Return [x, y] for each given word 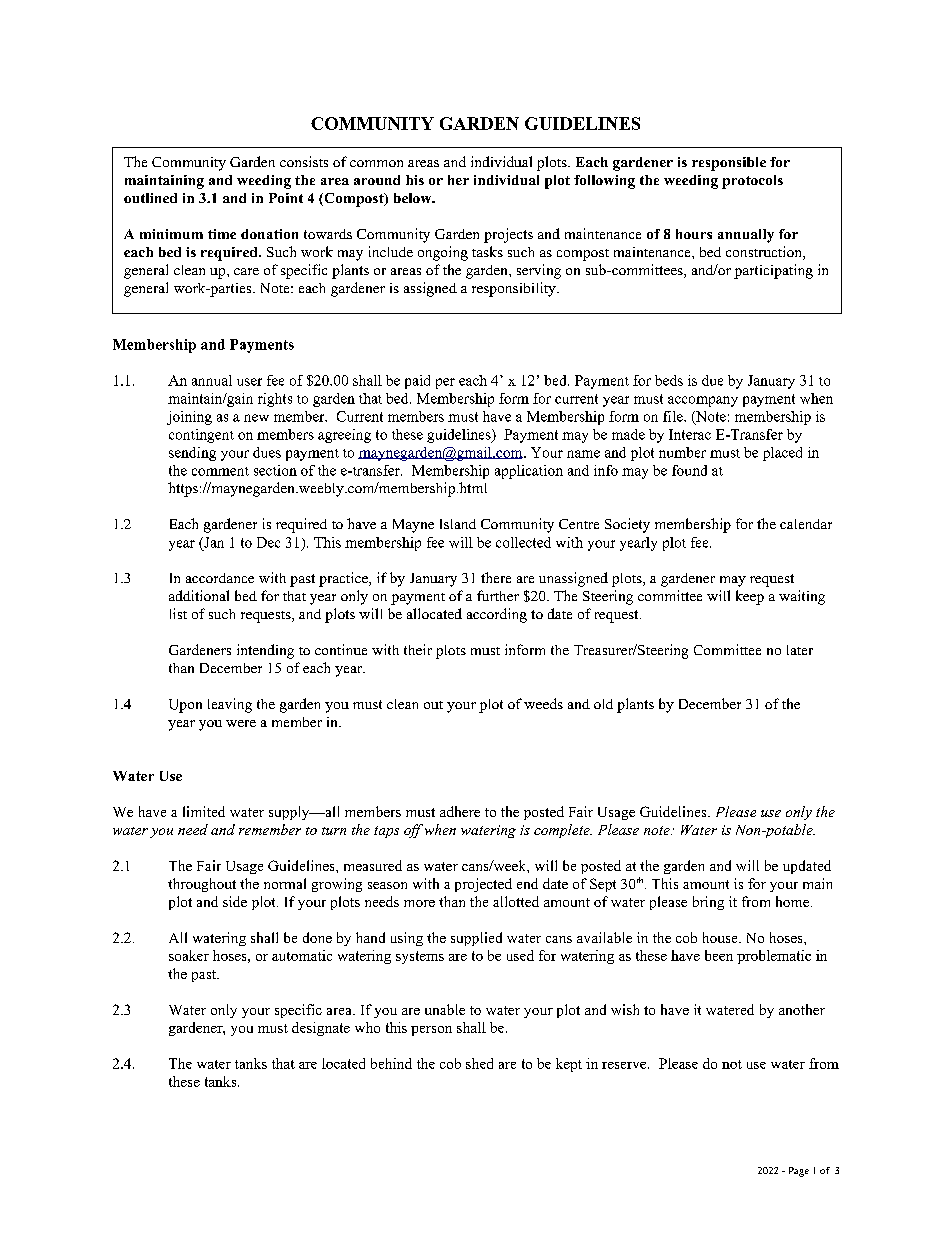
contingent [201, 436]
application [529, 472]
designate [321, 1029]
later [800, 650]
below [414, 198]
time [222, 234]
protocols [752, 182]
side [235, 901]
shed [479, 1063]
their [418, 649]
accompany [703, 401]
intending [265, 651]
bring [708, 903]
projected [483, 885]
